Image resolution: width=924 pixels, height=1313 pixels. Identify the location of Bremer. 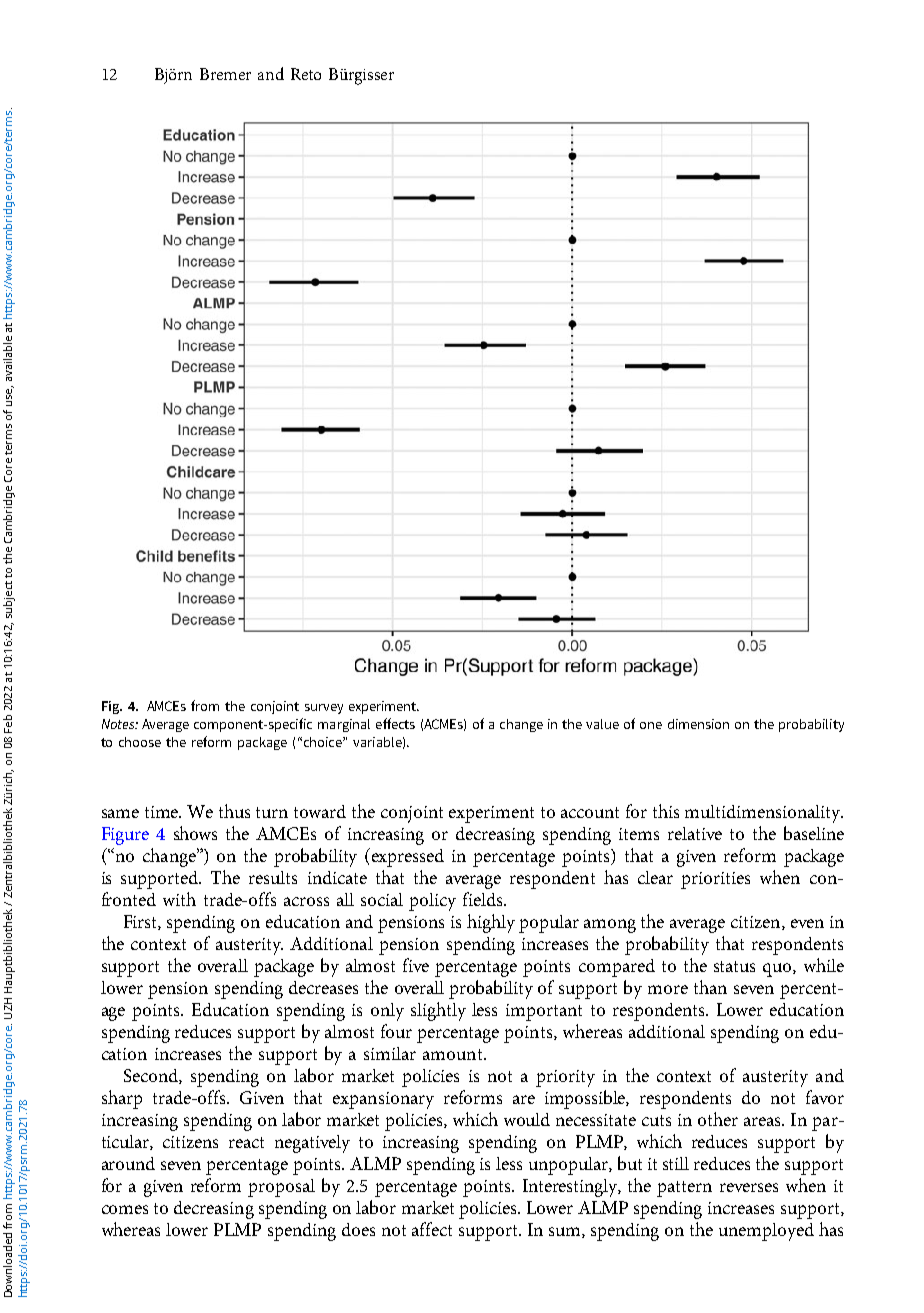
(225, 74).
